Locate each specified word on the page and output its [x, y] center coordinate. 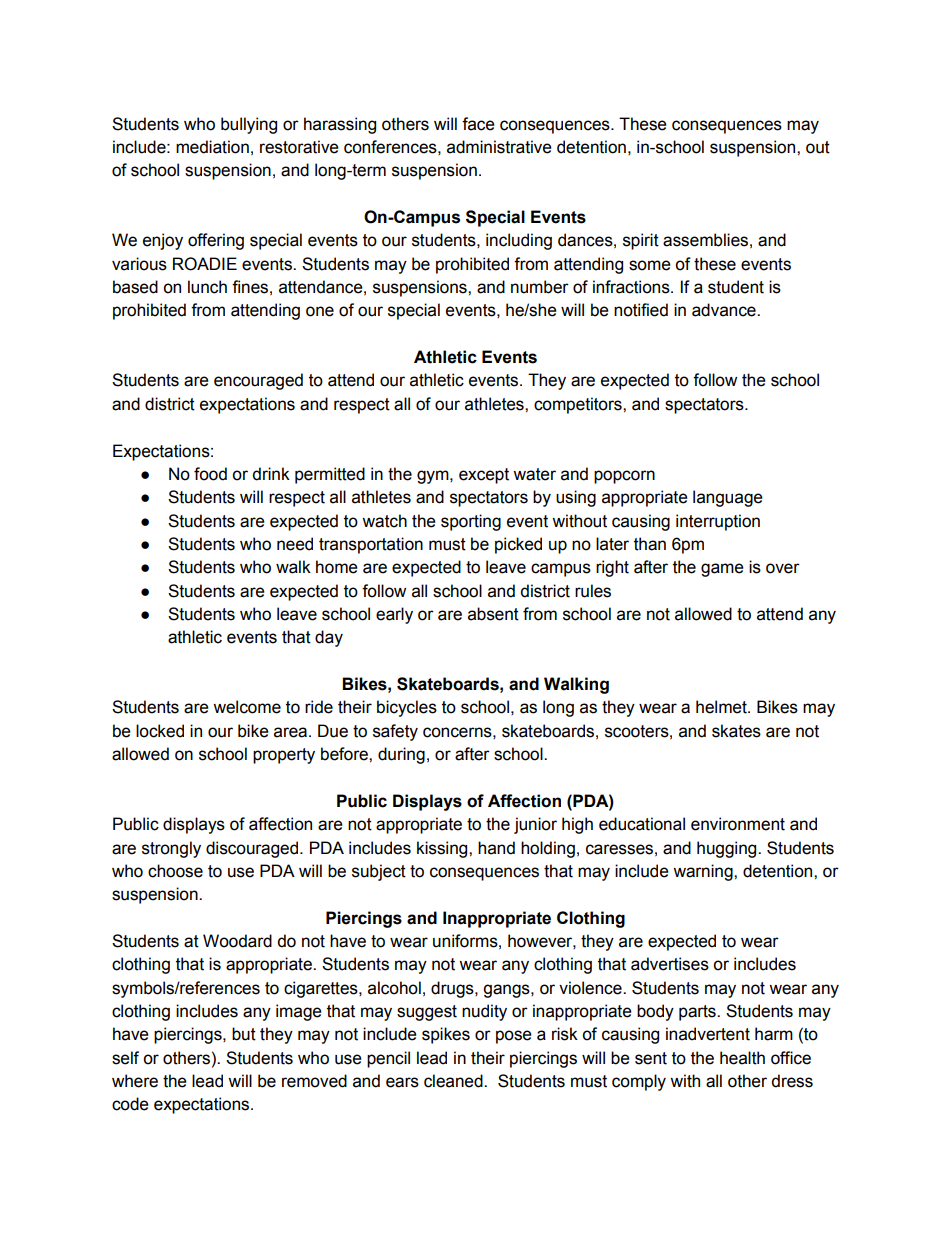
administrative [499, 147]
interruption [718, 522]
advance [725, 310]
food [210, 474]
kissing [443, 849]
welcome [247, 707]
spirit [641, 241]
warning [704, 872]
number [540, 287]
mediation [212, 147]
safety [395, 732]
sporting [471, 522]
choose [175, 871]
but [244, 1034]
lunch [207, 287]
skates [736, 731]
